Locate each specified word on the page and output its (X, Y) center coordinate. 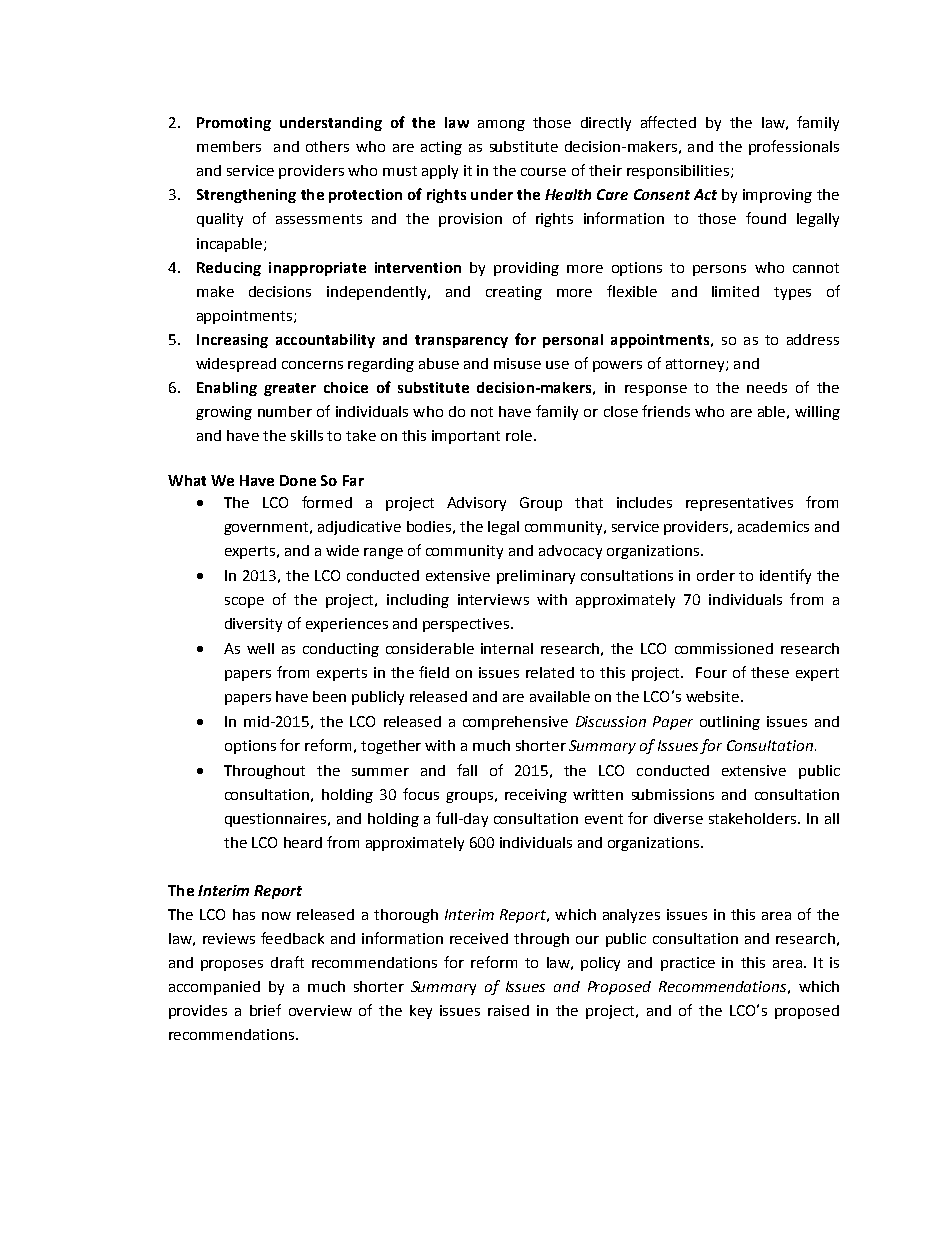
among (501, 125)
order (716, 575)
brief (265, 1010)
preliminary (536, 577)
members (229, 146)
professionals (794, 147)
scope (244, 602)
